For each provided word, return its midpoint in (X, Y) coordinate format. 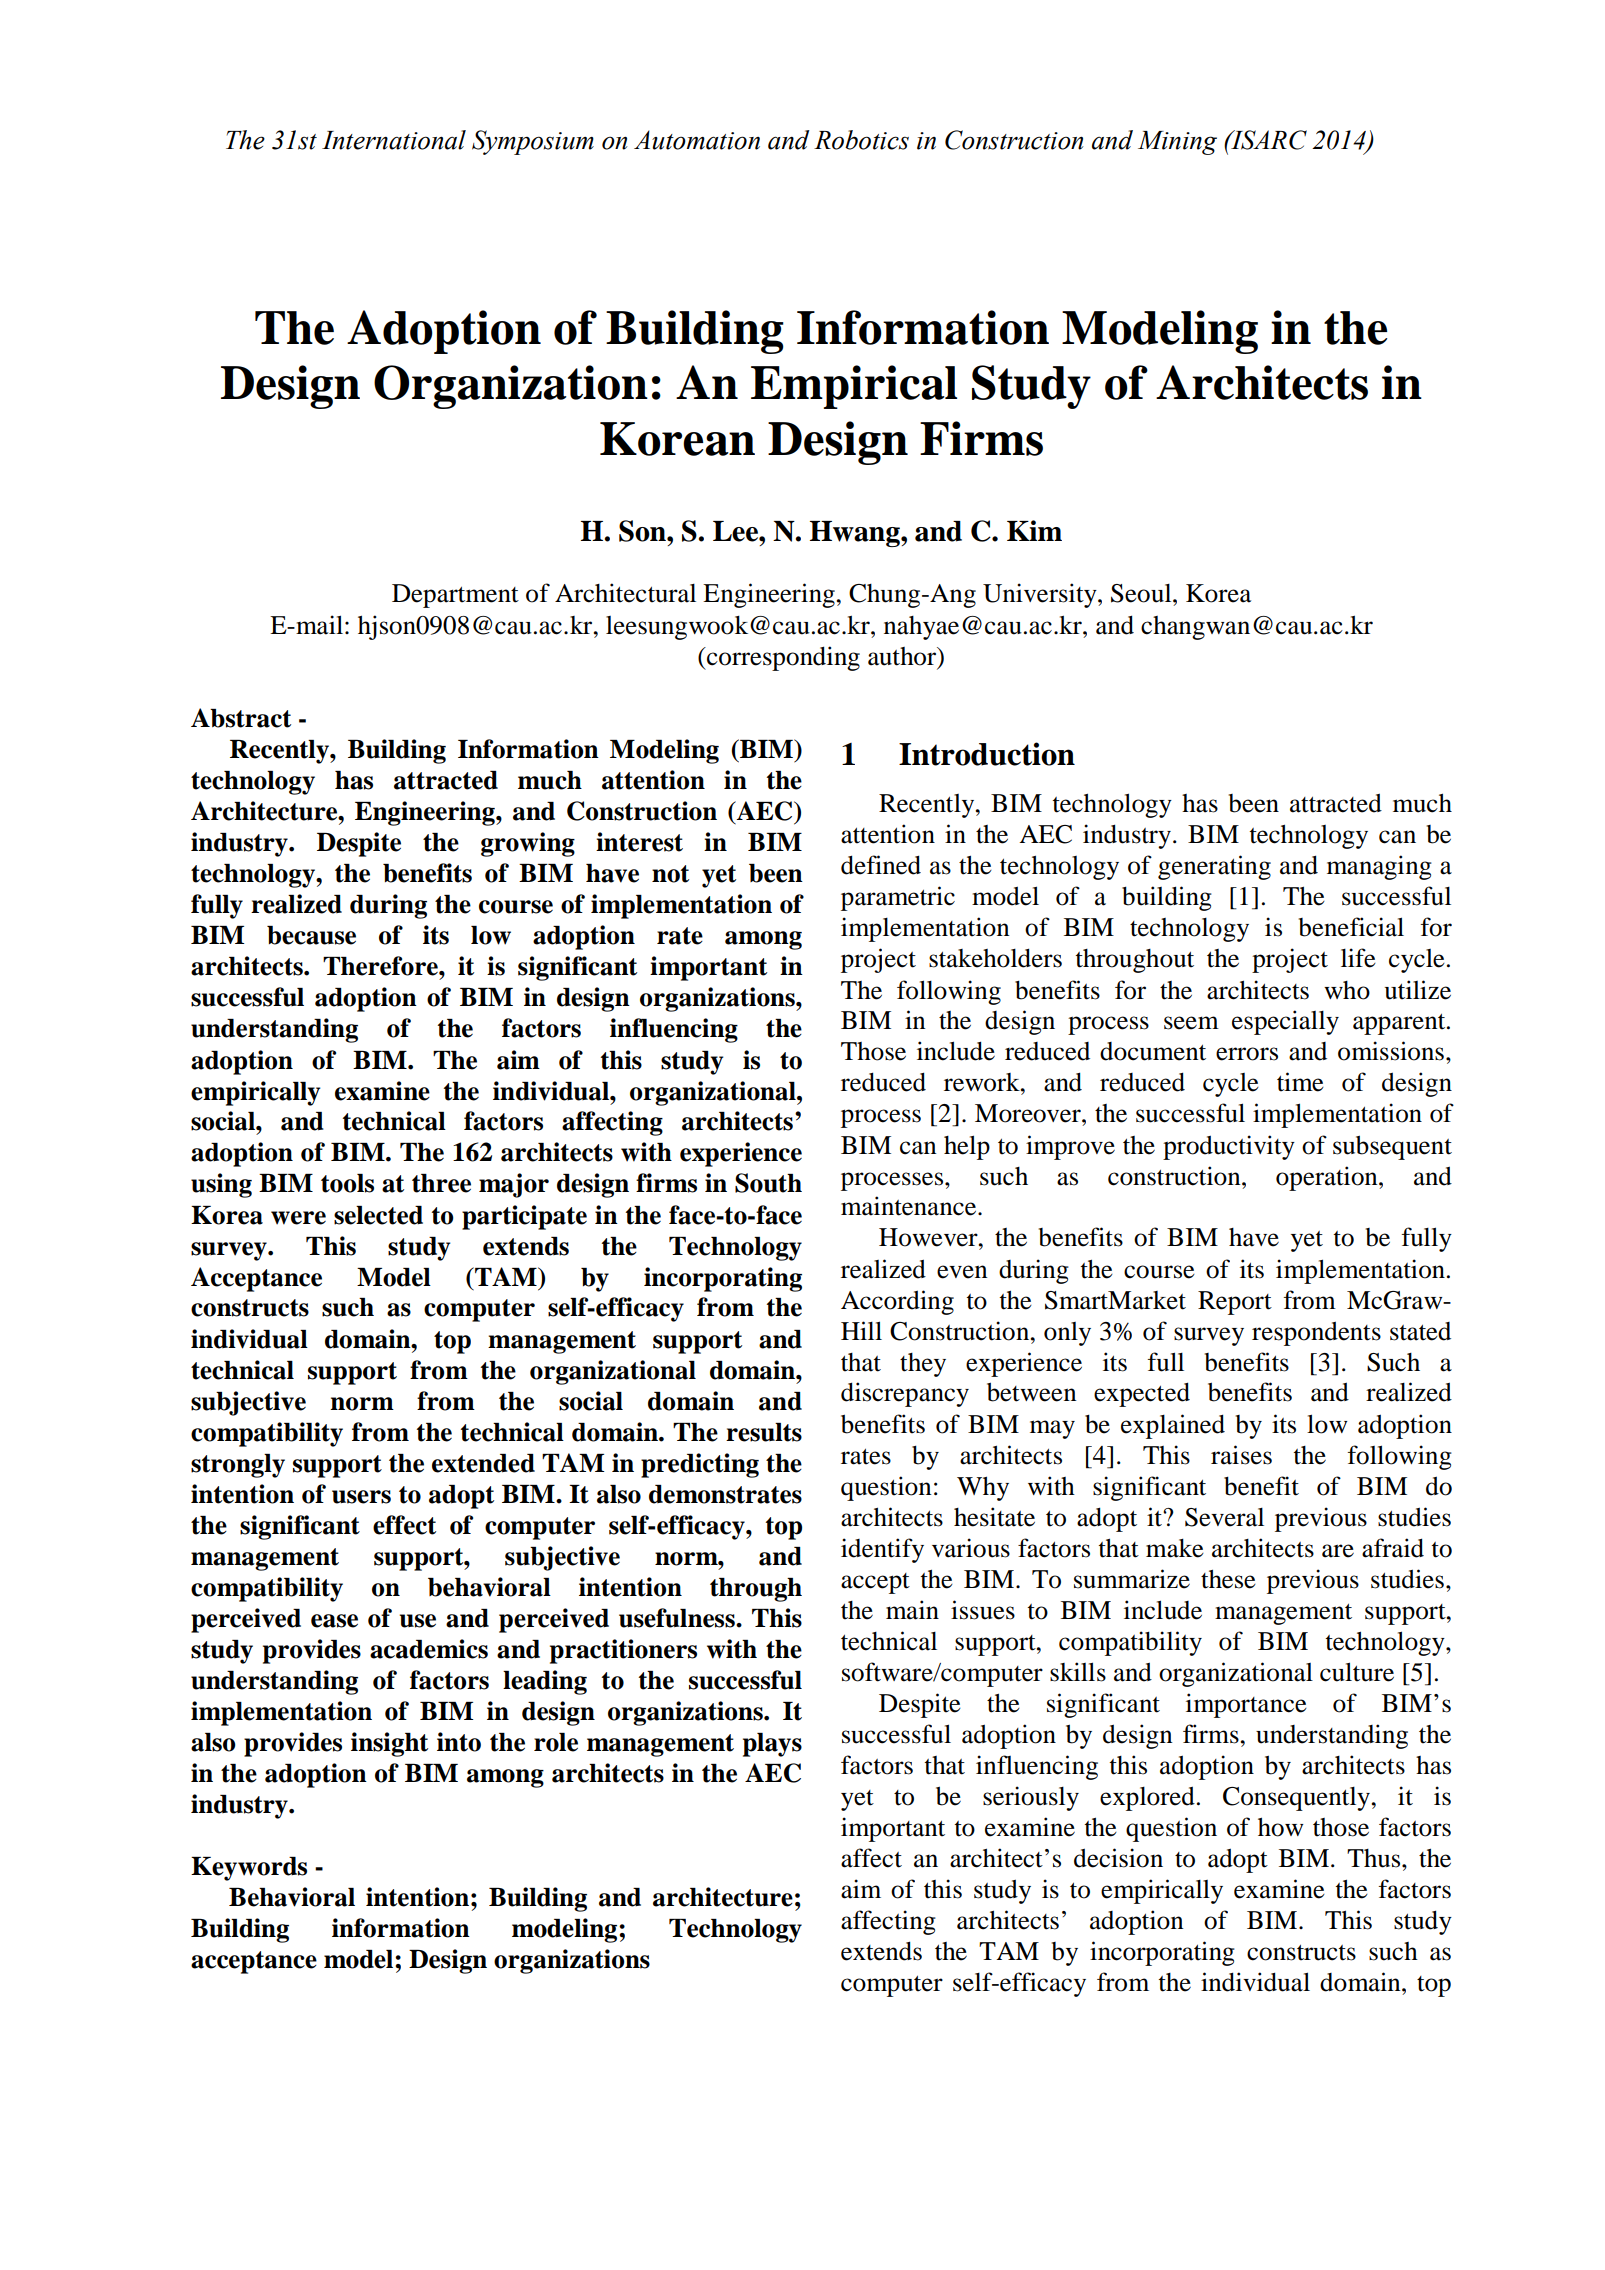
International (394, 140)
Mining (1177, 143)
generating (1214, 867)
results (764, 1432)
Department (455, 596)
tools (347, 1183)
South (768, 1183)
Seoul (1142, 593)
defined (881, 865)
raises (1241, 1455)
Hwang (856, 534)
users (361, 1497)
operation (1328, 1178)
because (311, 935)
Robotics (861, 140)
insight (389, 1744)
